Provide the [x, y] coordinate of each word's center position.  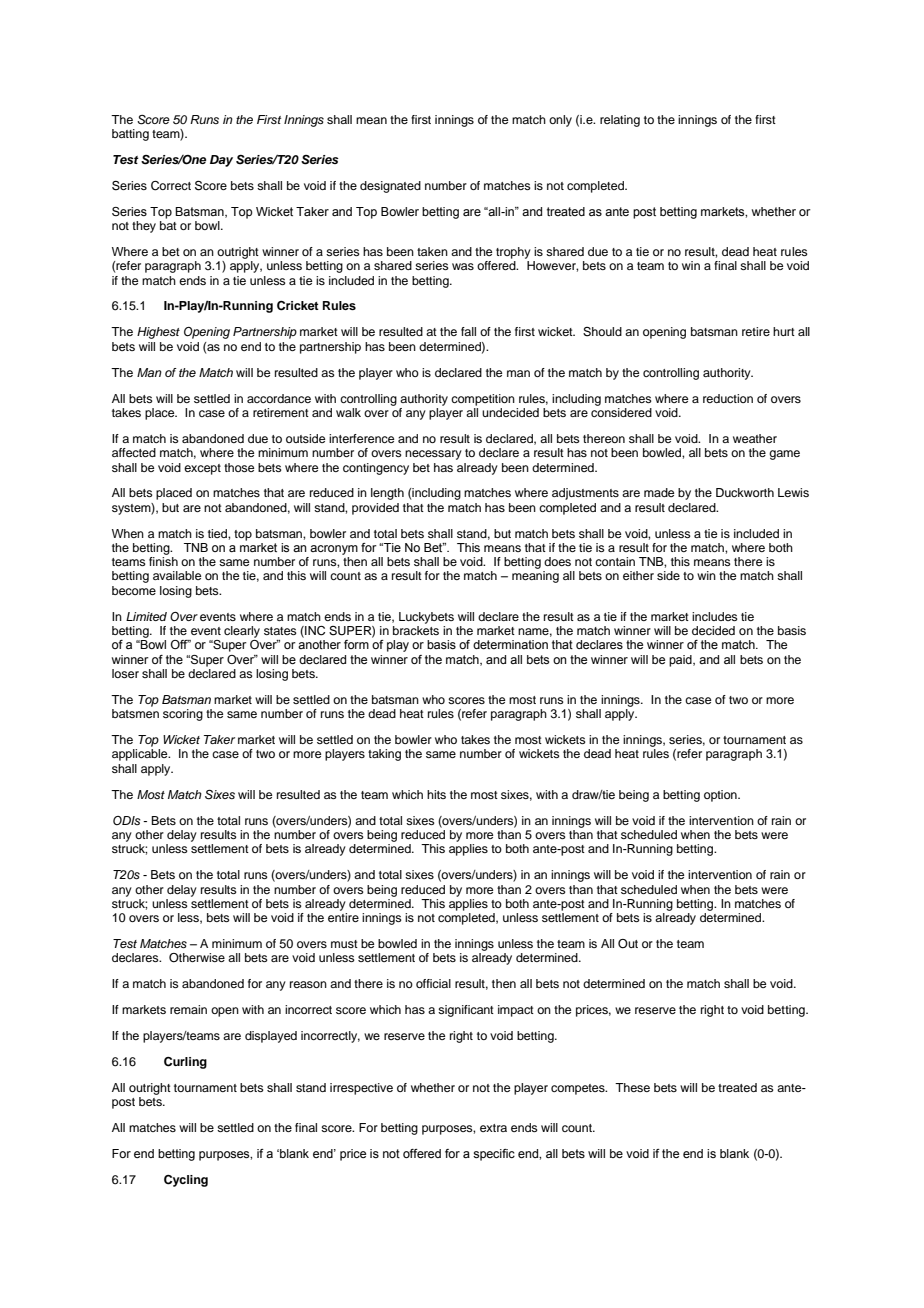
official [433, 983]
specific [494, 1155]
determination [510, 644]
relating [620, 121]
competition [483, 400]
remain [188, 1009]
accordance [279, 398]
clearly [242, 632]
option [721, 796]
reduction [728, 398]
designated [390, 187]
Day [221, 161]
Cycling [186, 1181]
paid [681, 661]
